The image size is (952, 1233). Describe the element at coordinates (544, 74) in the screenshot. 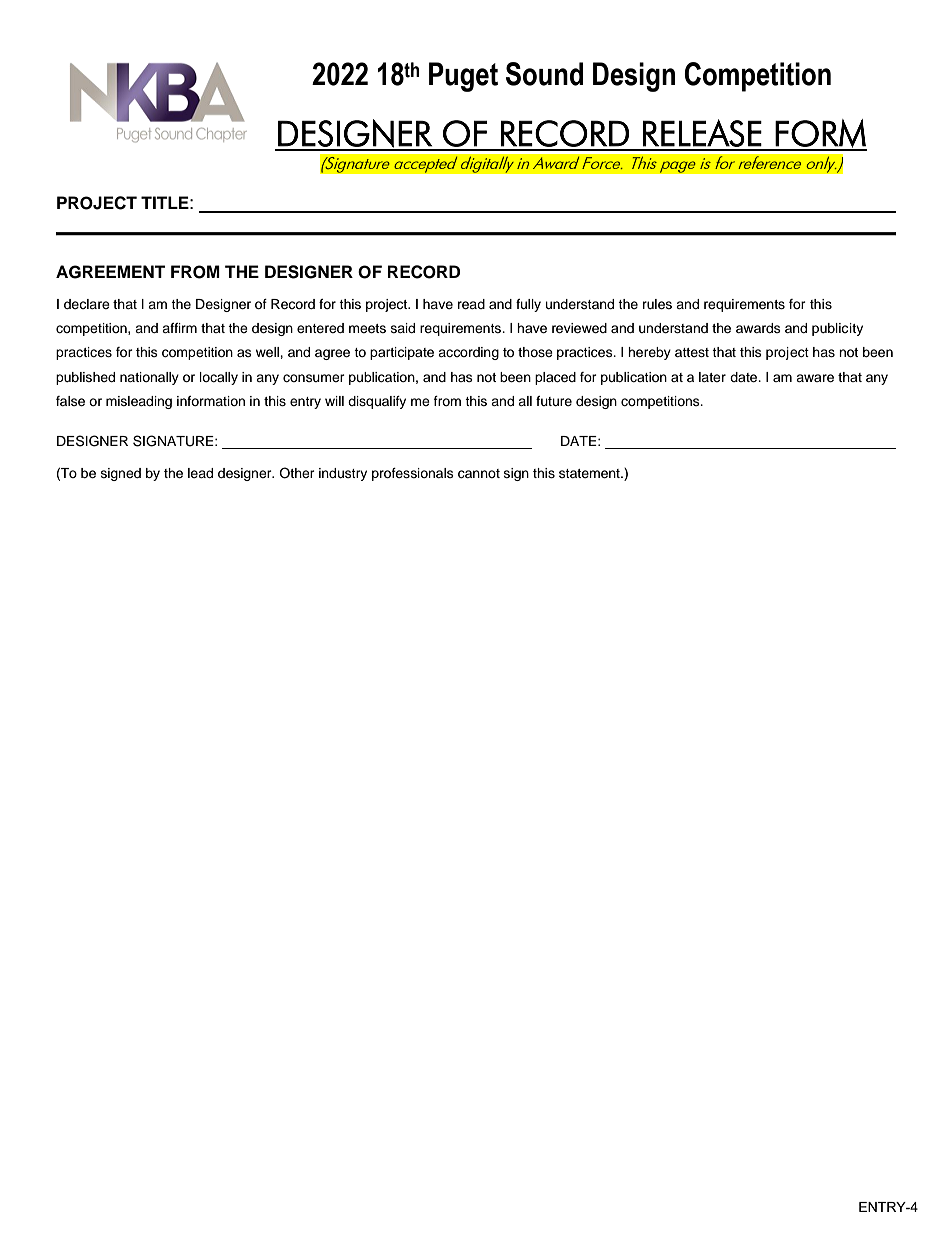

I see `Sound` at that location.
